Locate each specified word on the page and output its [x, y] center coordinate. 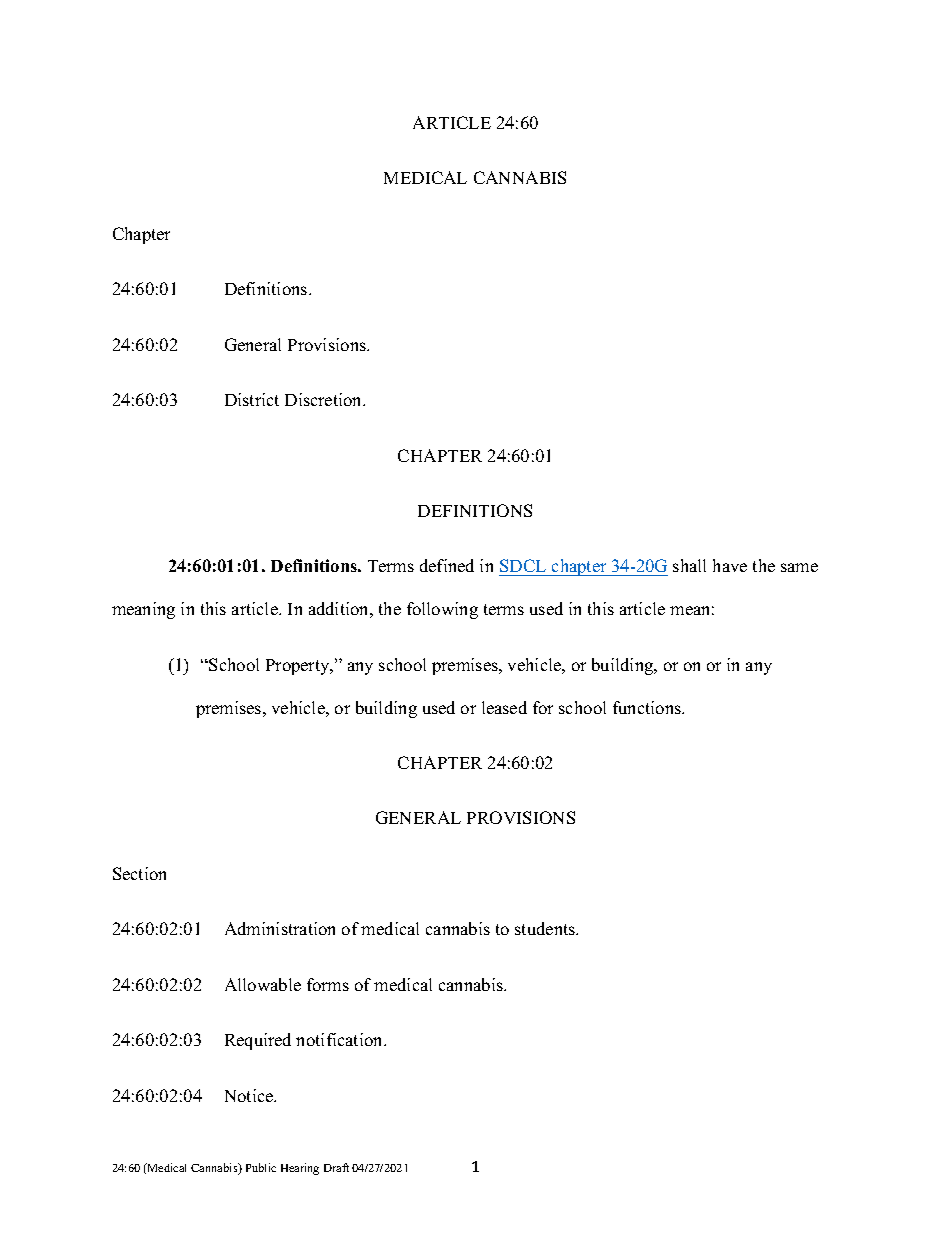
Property [299, 667]
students [546, 928]
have [730, 565]
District [252, 399]
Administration [280, 928]
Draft [336, 1167]
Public [261, 1167]
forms [328, 984]
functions [648, 707]
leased [504, 707]
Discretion [325, 399]
